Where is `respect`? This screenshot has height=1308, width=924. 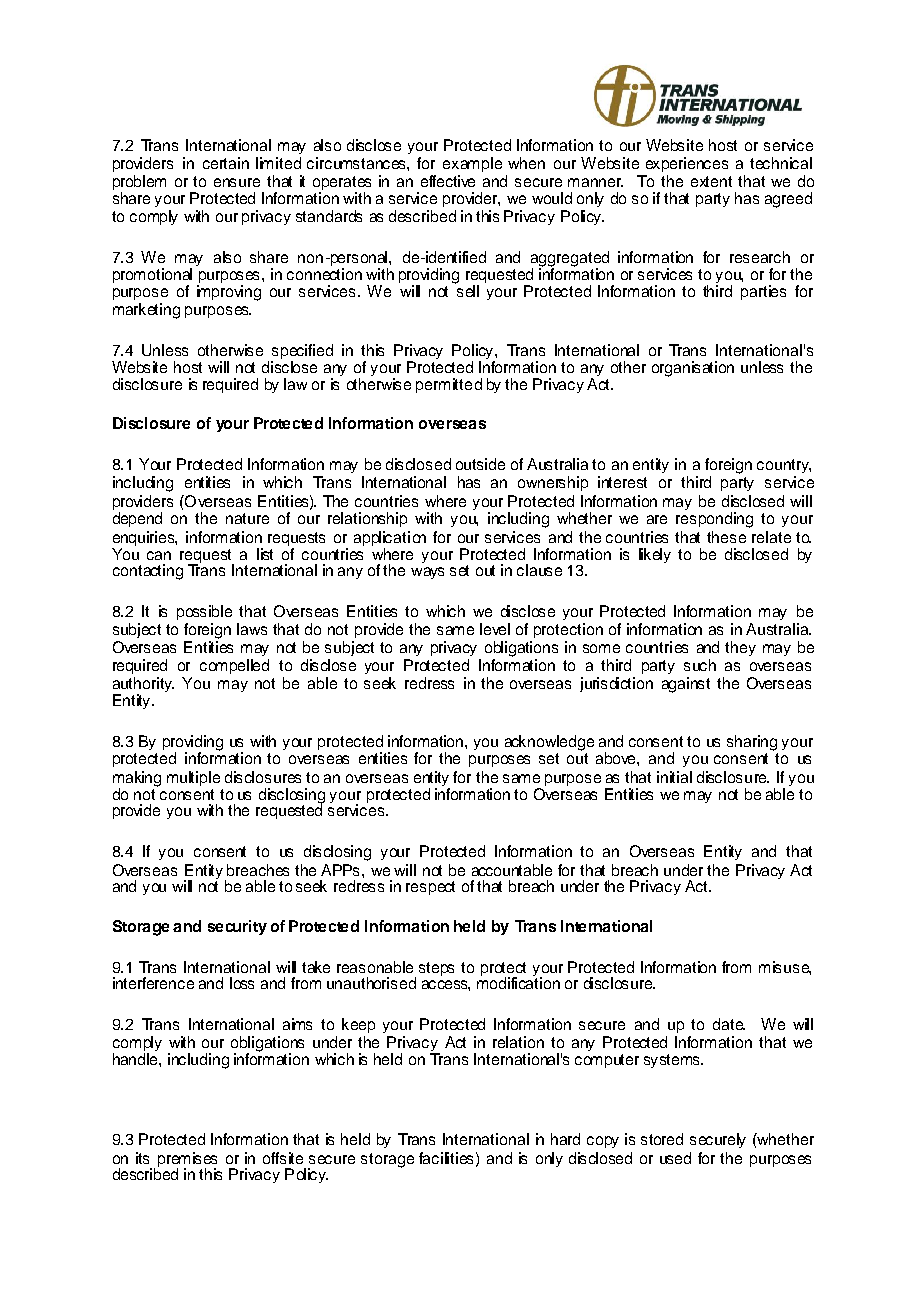 respect is located at coordinates (430, 888).
